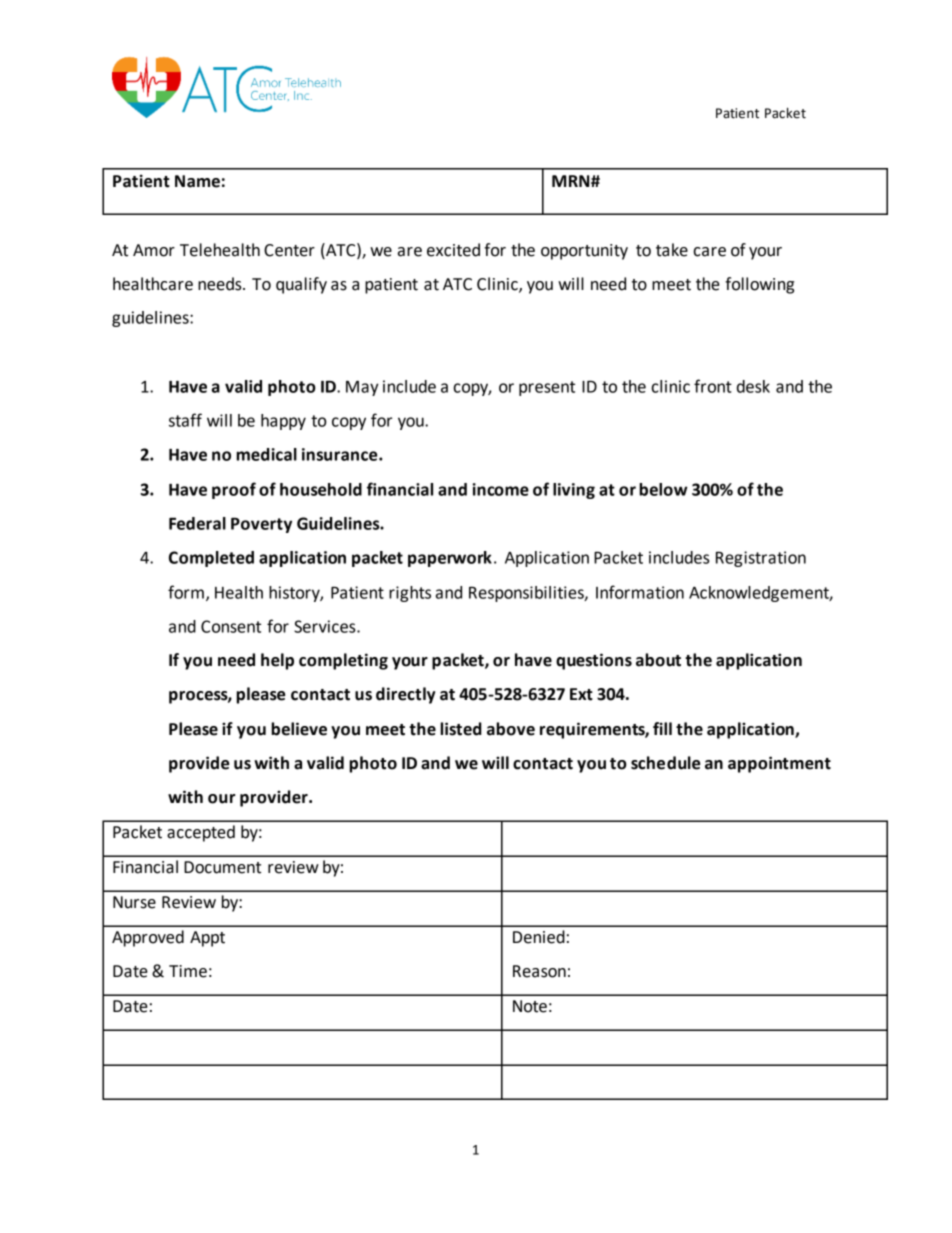  Describe the element at coordinates (410, 594) in the image. I see `rights` at that location.
